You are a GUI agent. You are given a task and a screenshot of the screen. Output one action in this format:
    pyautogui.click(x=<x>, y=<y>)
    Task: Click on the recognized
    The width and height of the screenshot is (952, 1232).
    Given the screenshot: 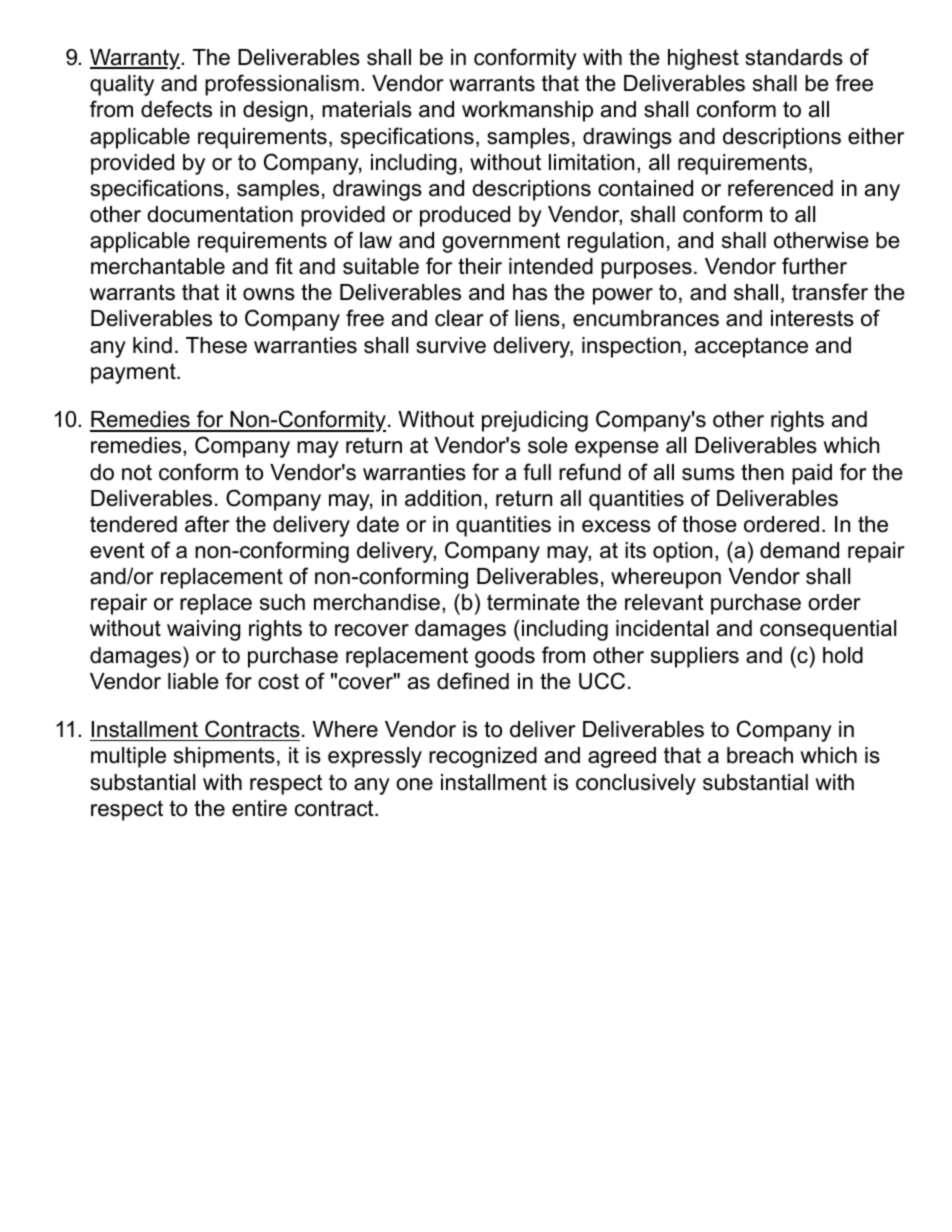 What is the action you would take?
    pyautogui.click(x=483, y=757)
